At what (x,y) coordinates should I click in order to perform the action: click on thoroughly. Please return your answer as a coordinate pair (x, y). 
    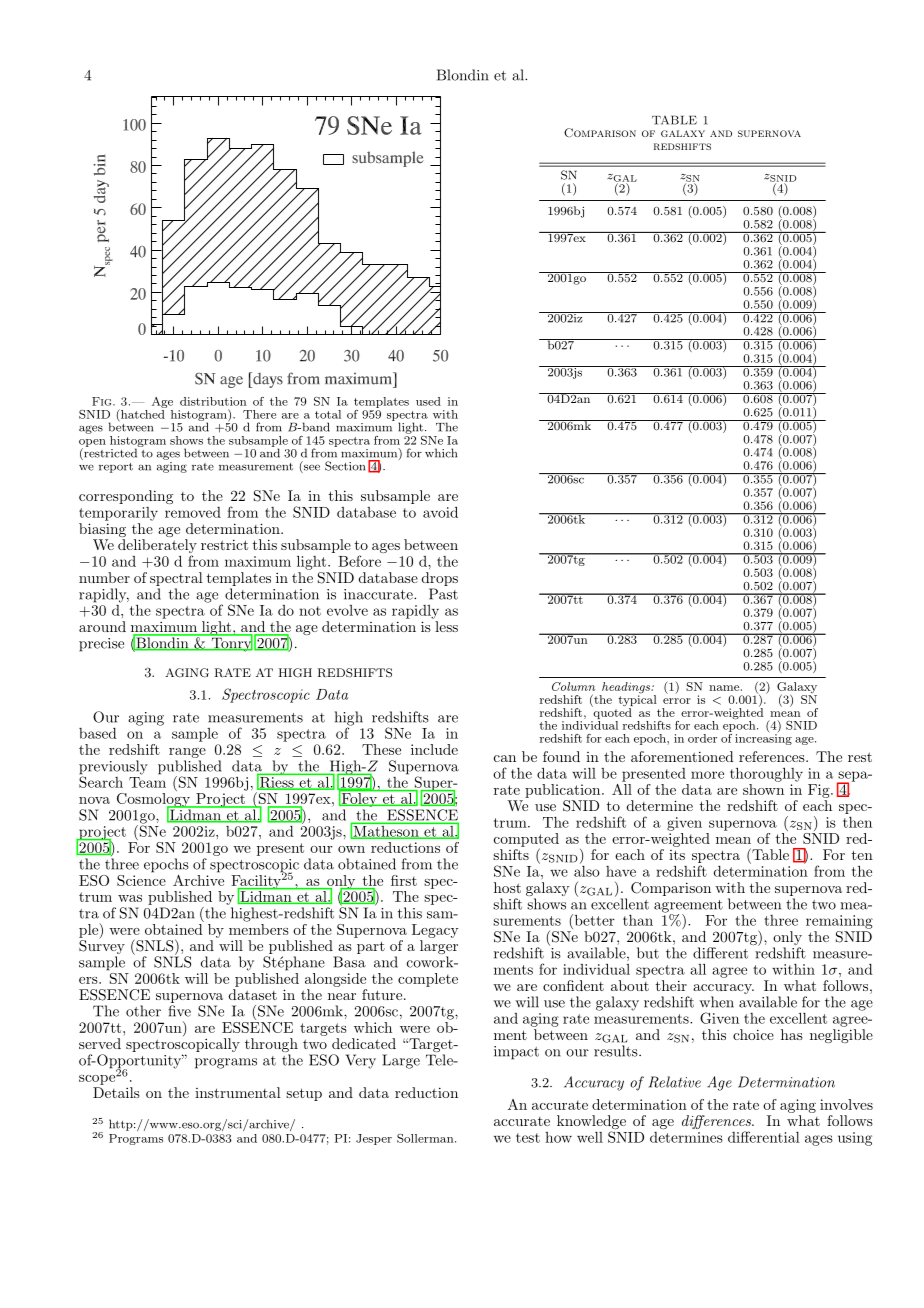
    Looking at the image, I should click on (766, 775).
